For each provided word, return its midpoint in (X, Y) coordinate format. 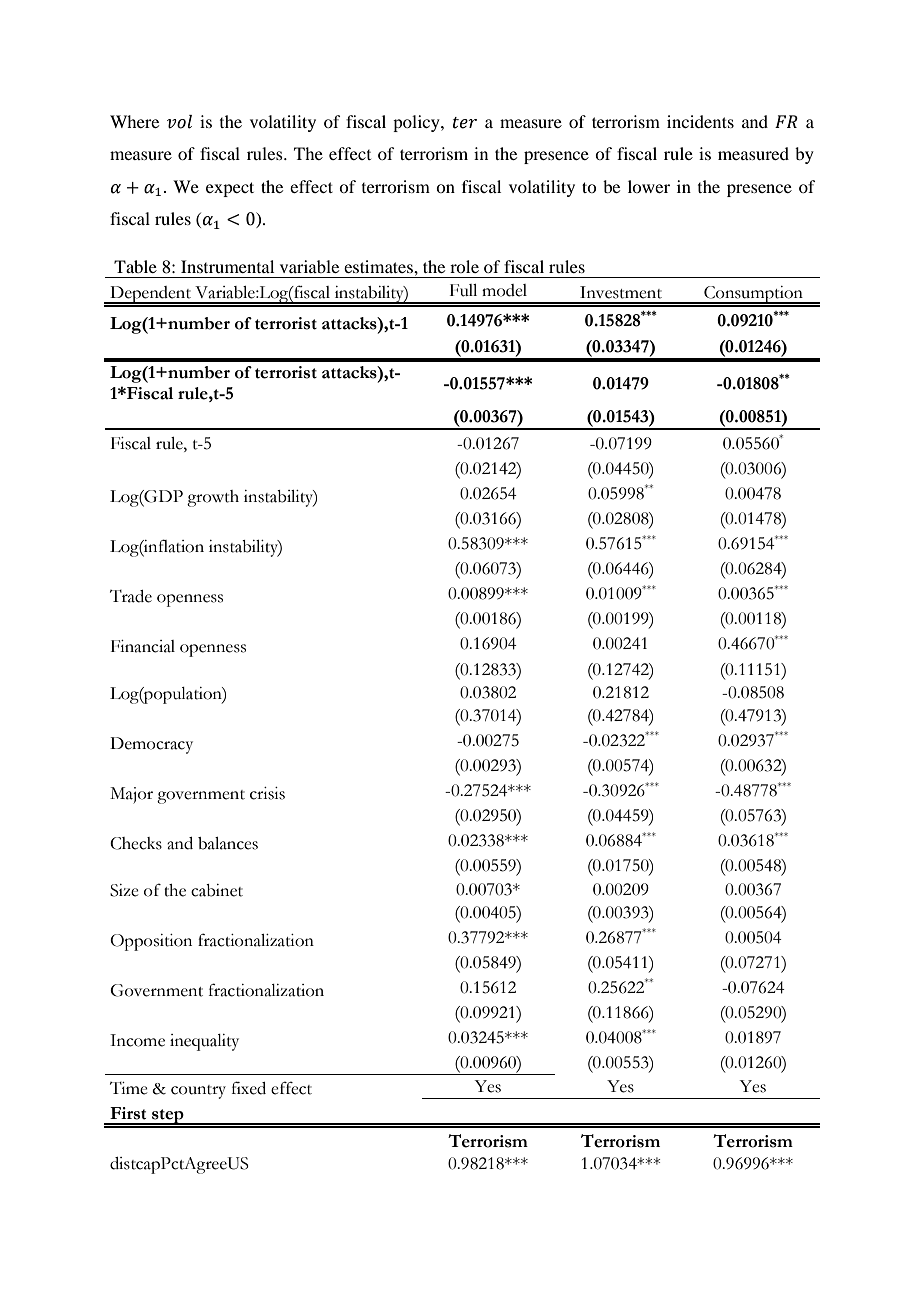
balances (228, 843)
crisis (267, 793)
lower (649, 186)
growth (213, 498)
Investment (621, 292)
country (198, 1092)
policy (417, 123)
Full (463, 290)
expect (230, 189)
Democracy (151, 745)
